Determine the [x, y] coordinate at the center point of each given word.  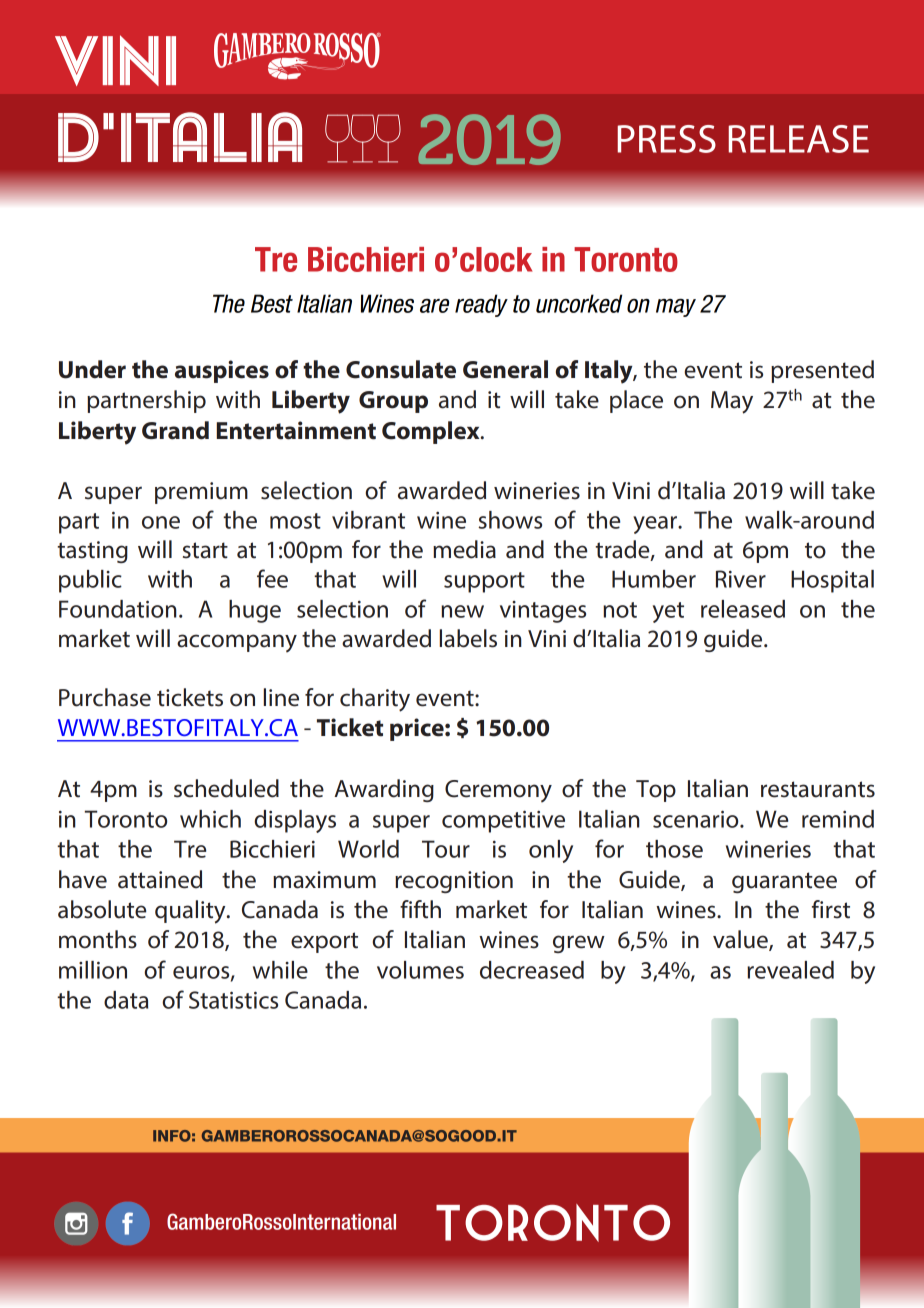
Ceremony [498, 791]
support [484, 582]
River [741, 579]
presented [822, 371]
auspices [222, 371]
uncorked [579, 303]
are [434, 306]
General [505, 369]
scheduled [226, 788]
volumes [420, 970]
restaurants [818, 789]
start [205, 550]
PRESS [666, 139]
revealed [790, 970]
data [126, 1000]
